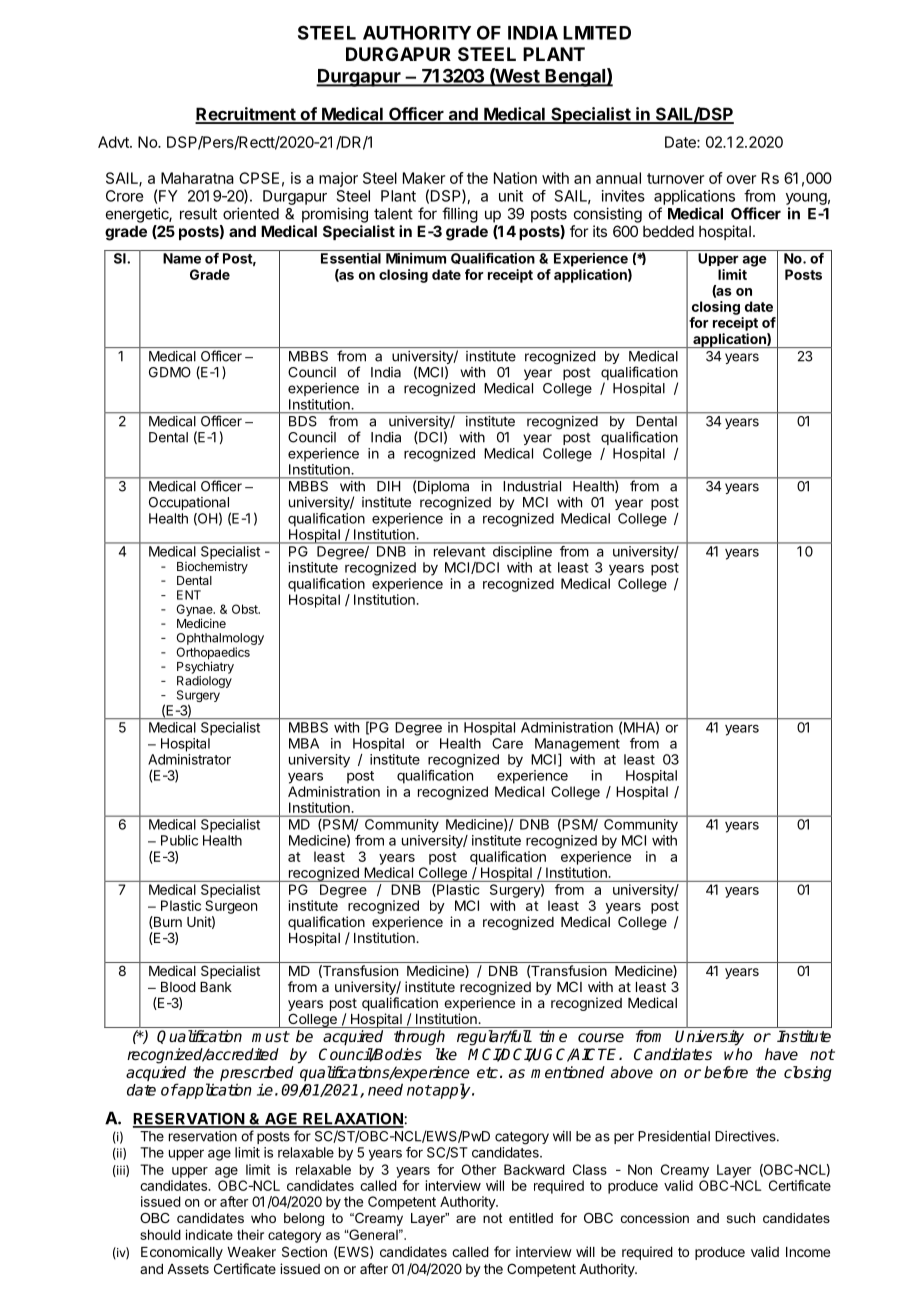 This document has width=924, height=1308. I want to click on entitled, so click(531, 1218).
